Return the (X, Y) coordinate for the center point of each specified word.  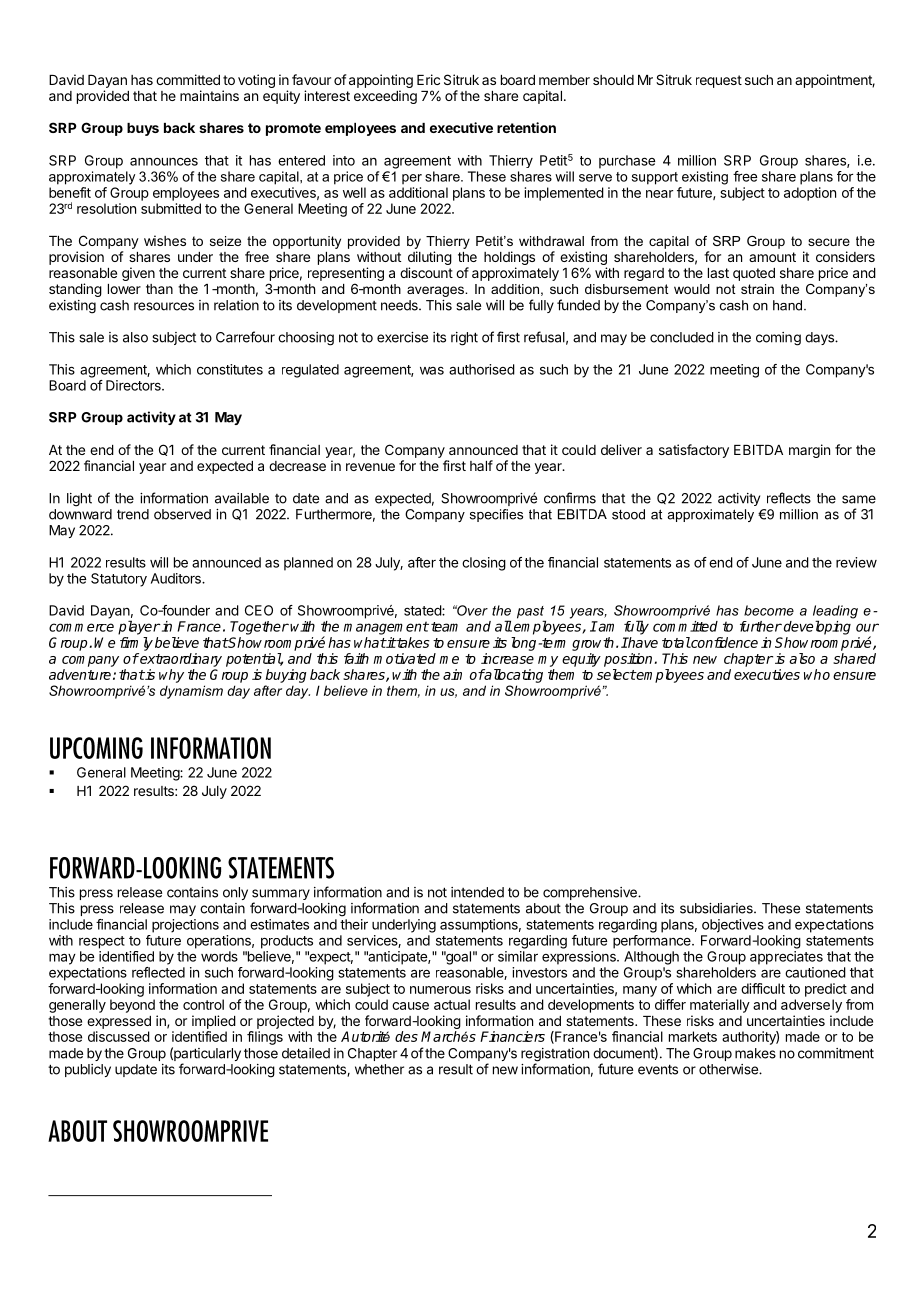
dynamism (191, 692)
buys (143, 129)
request (719, 81)
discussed (119, 1036)
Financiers (512, 1036)
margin (809, 451)
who (817, 674)
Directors (134, 385)
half (481, 465)
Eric (428, 79)
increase (507, 658)
